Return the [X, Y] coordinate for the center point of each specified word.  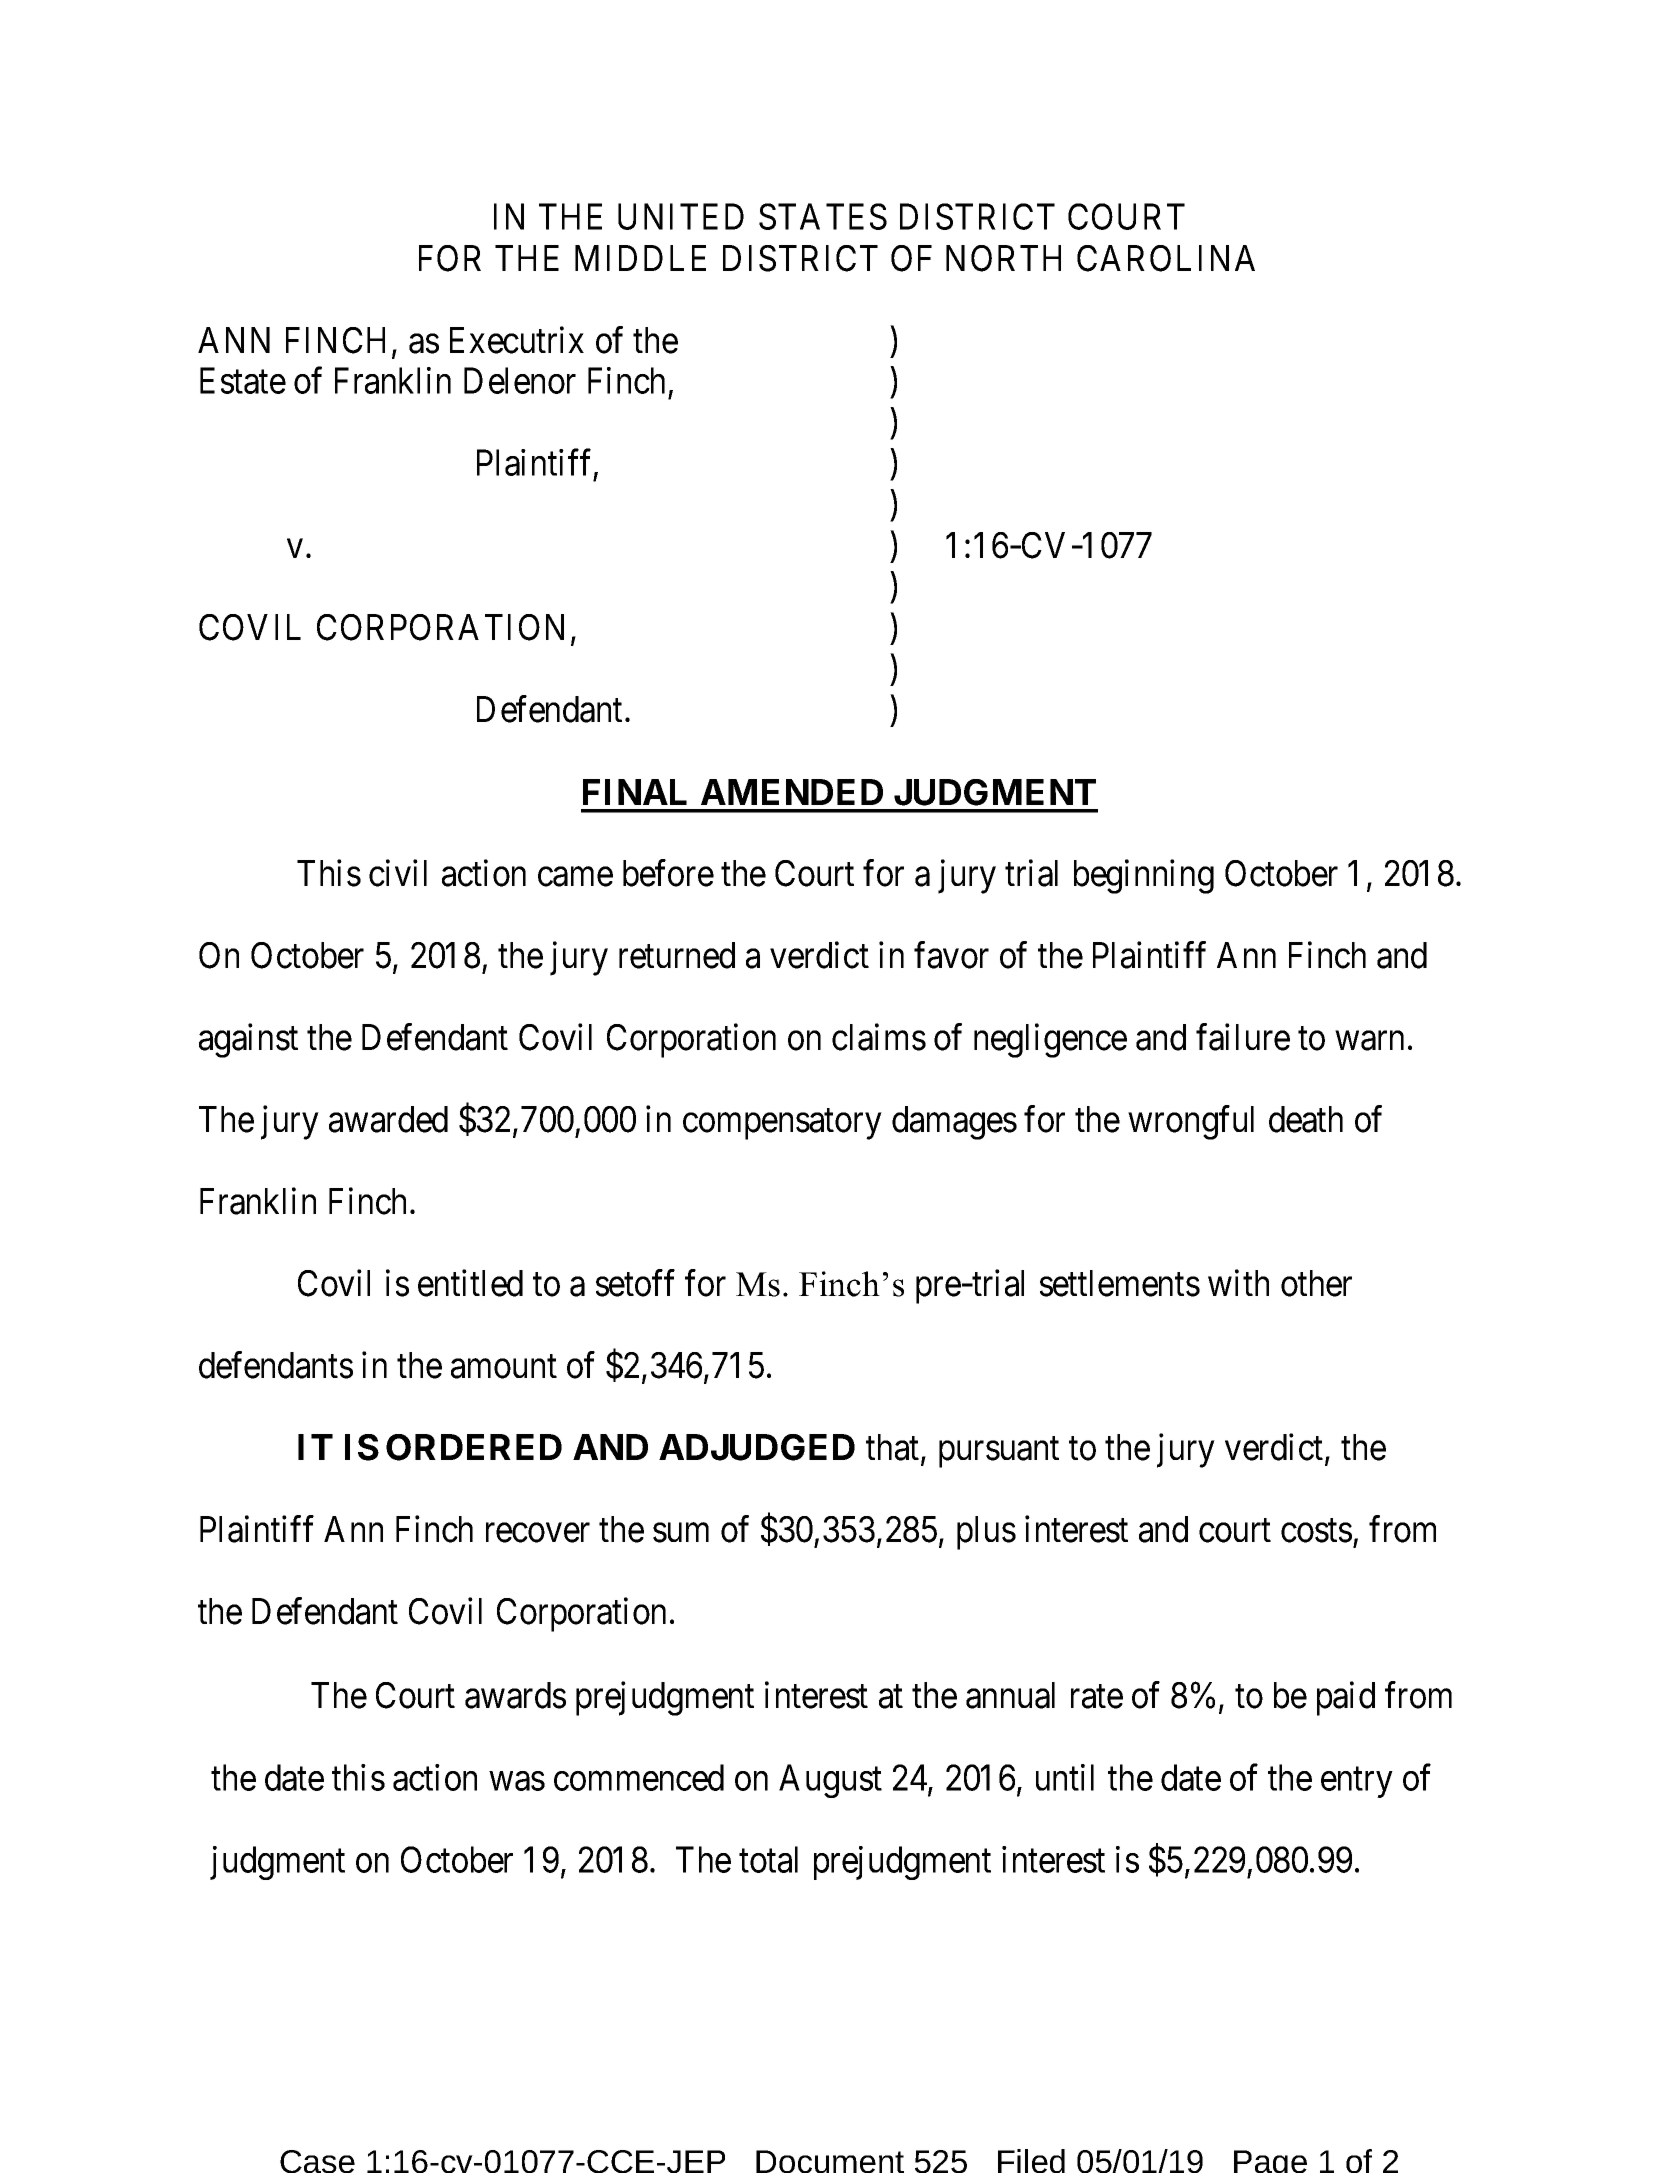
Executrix [517, 340]
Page [1270, 2161]
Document [830, 2161]
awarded [388, 1119]
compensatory [782, 1124]
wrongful [1191, 1123]
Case [317, 2161]
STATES [823, 216]
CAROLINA [1166, 258]
